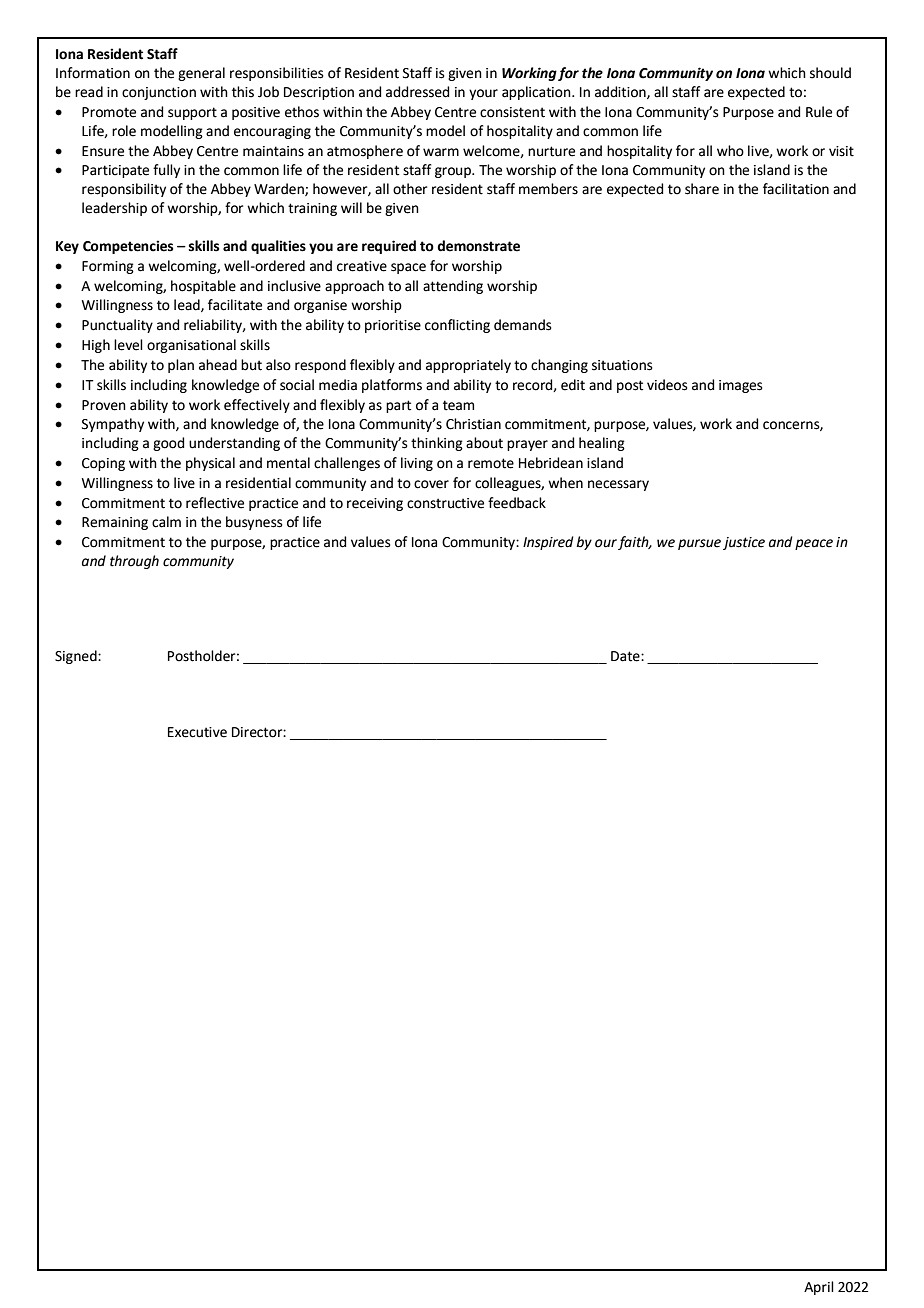 This screenshot has height=1308, width=924. I want to click on conjunction, so click(159, 93).
